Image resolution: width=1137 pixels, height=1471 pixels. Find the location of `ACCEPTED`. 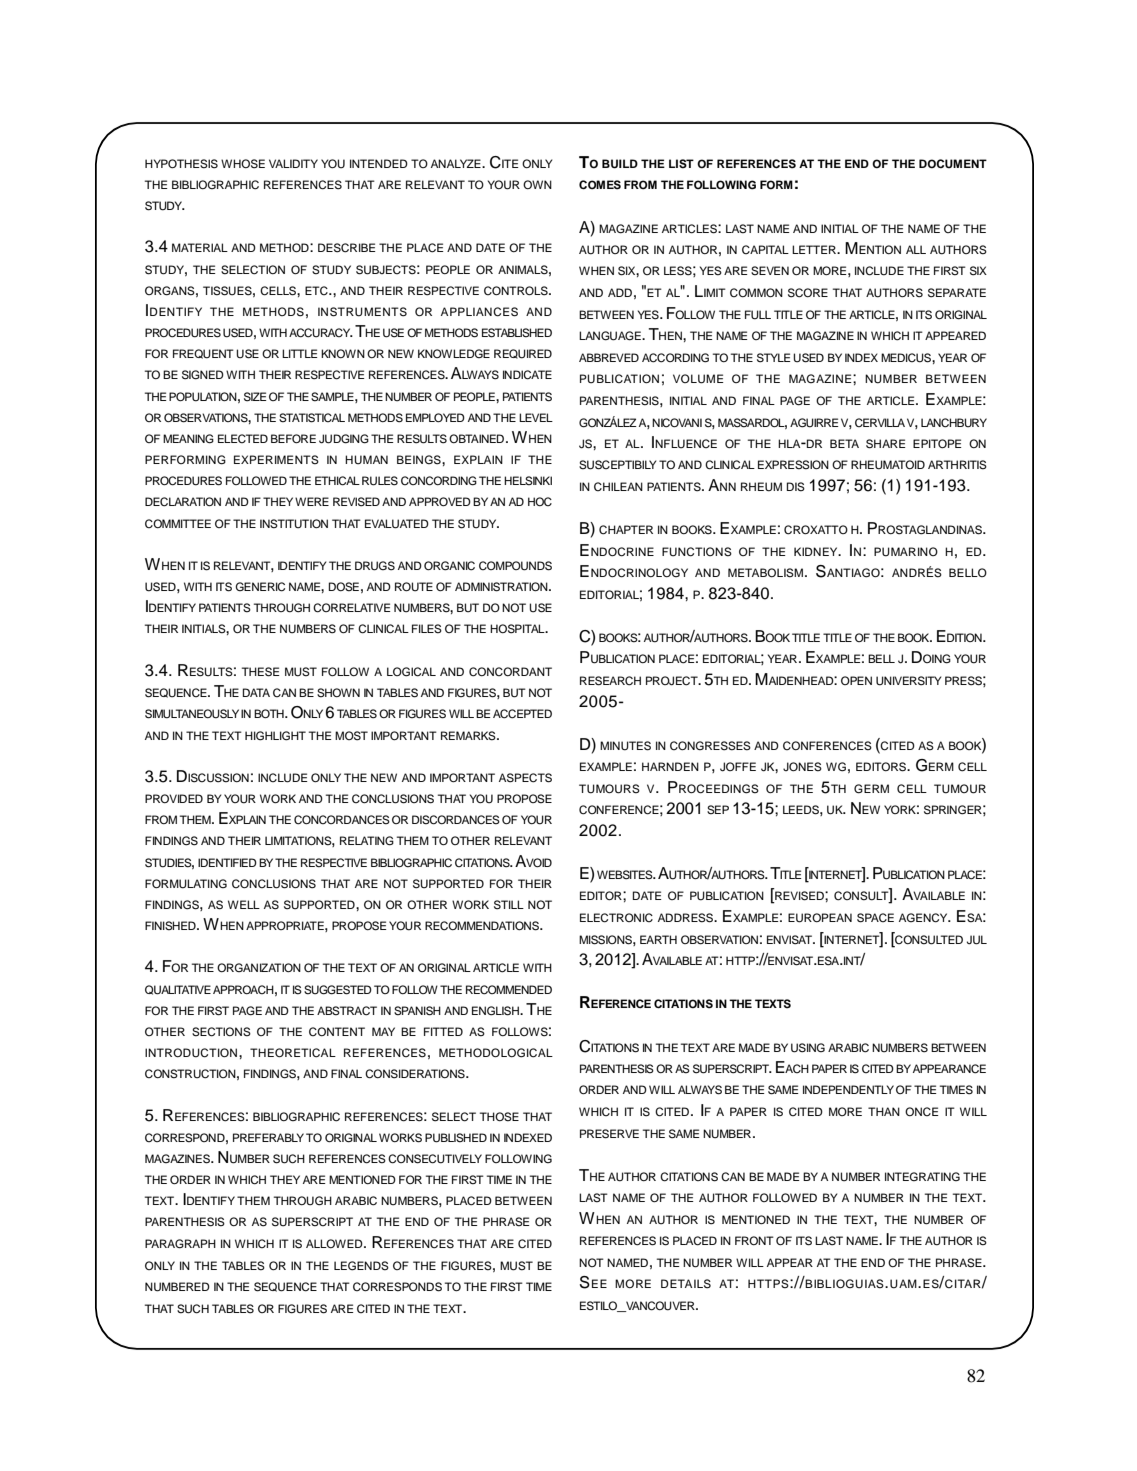

ACCEPTED is located at coordinates (522, 714).
